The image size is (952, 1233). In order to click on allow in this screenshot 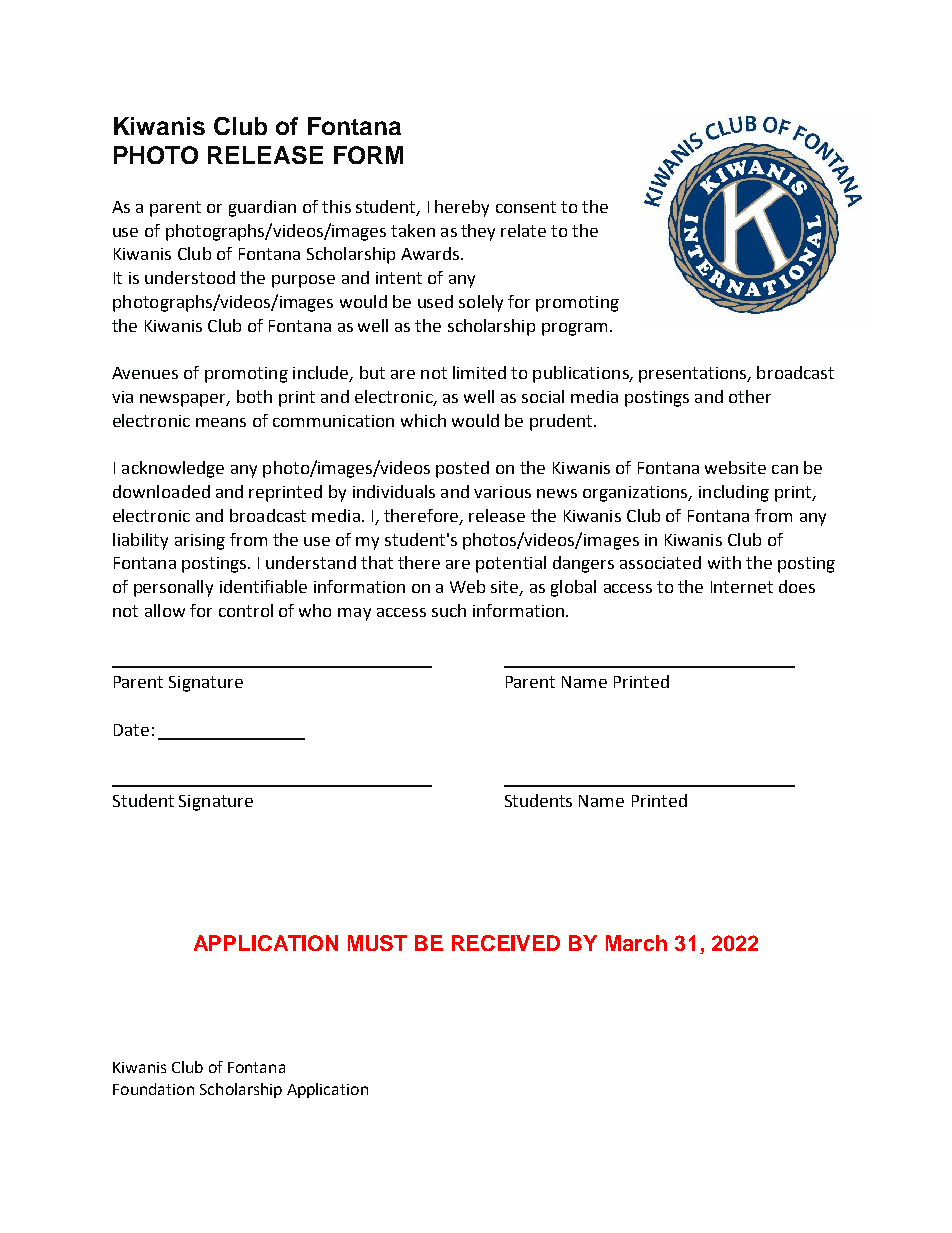, I will do `click(165, 610)`.
